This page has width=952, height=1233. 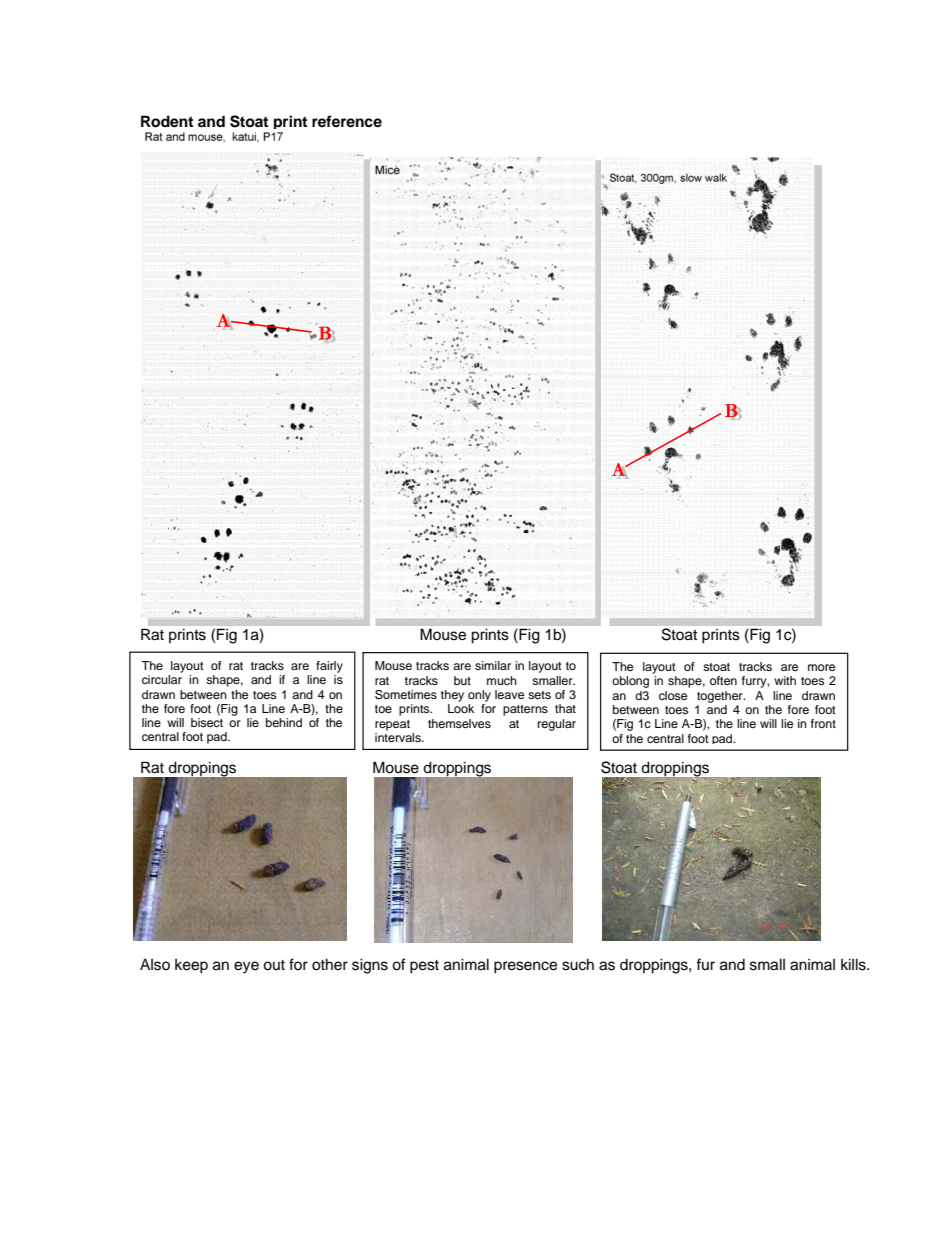 What do you see at coordinates (246, 967) in the page?
I see `eye` at bounding box center [246, 967].
